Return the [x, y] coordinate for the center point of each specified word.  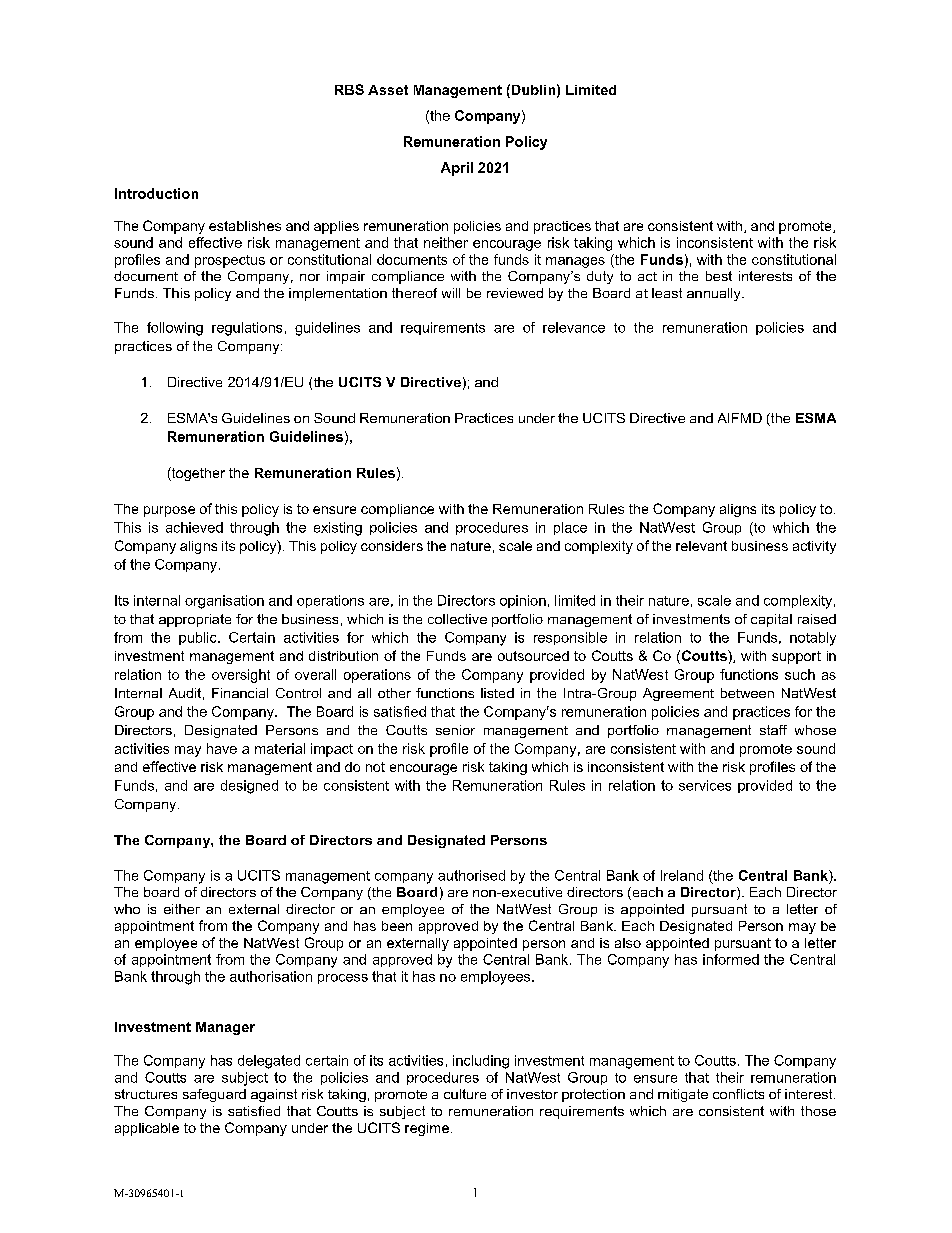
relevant [701, 546]
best [719, 276]
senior [455, 730]
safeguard [214, 1095]
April [457, 169]
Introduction [156, 193]
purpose [169, 511]
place [570, 528]
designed [249, 787]
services [705, 785]
